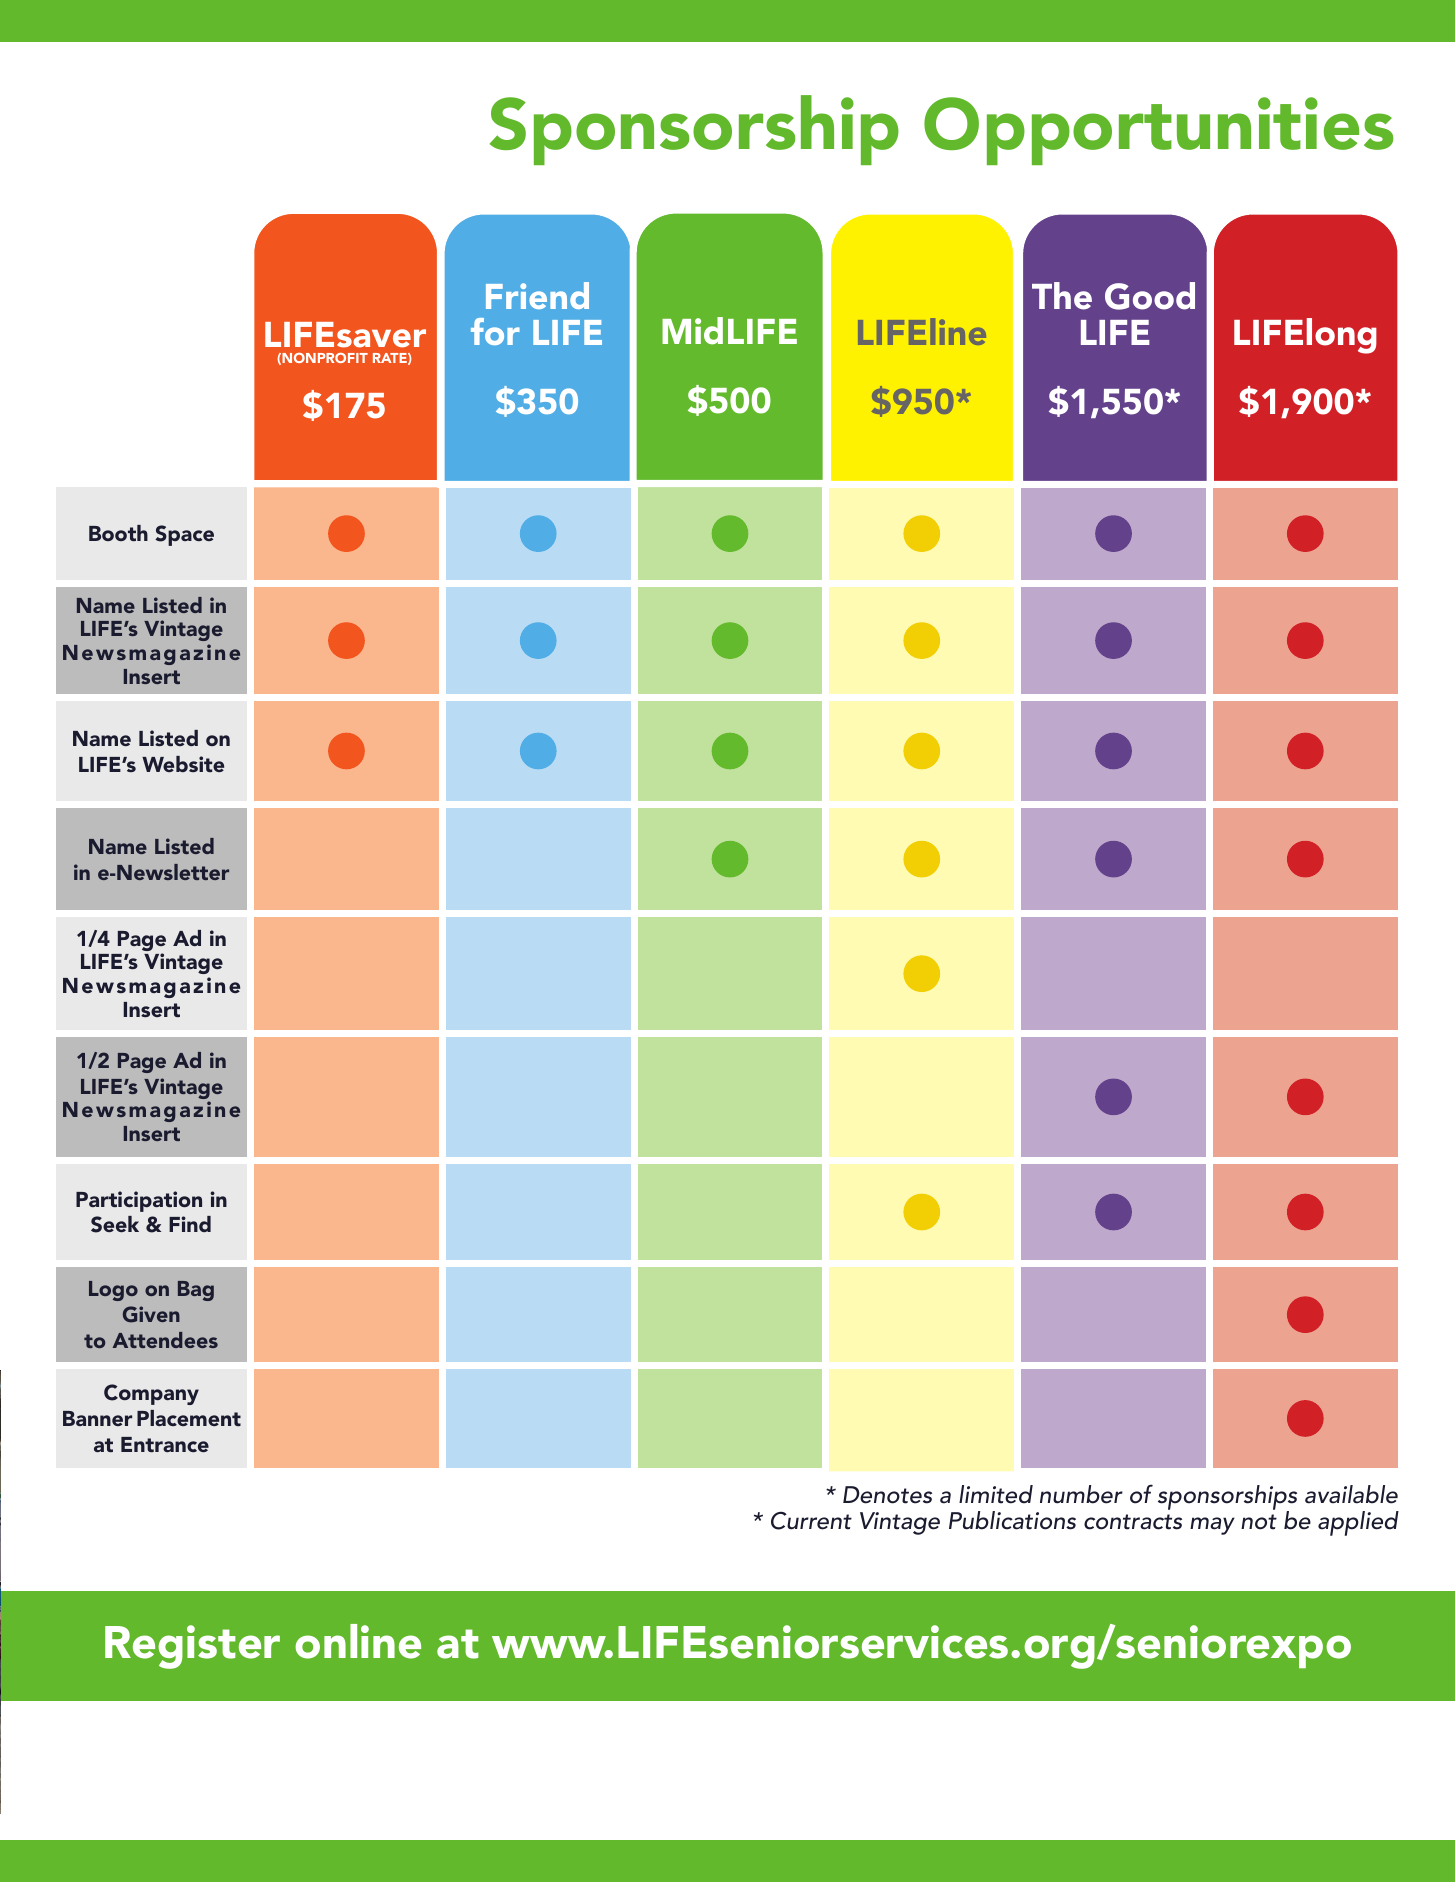 The image size is (1455, 1882). I want to click on for, so click(495, 331).
